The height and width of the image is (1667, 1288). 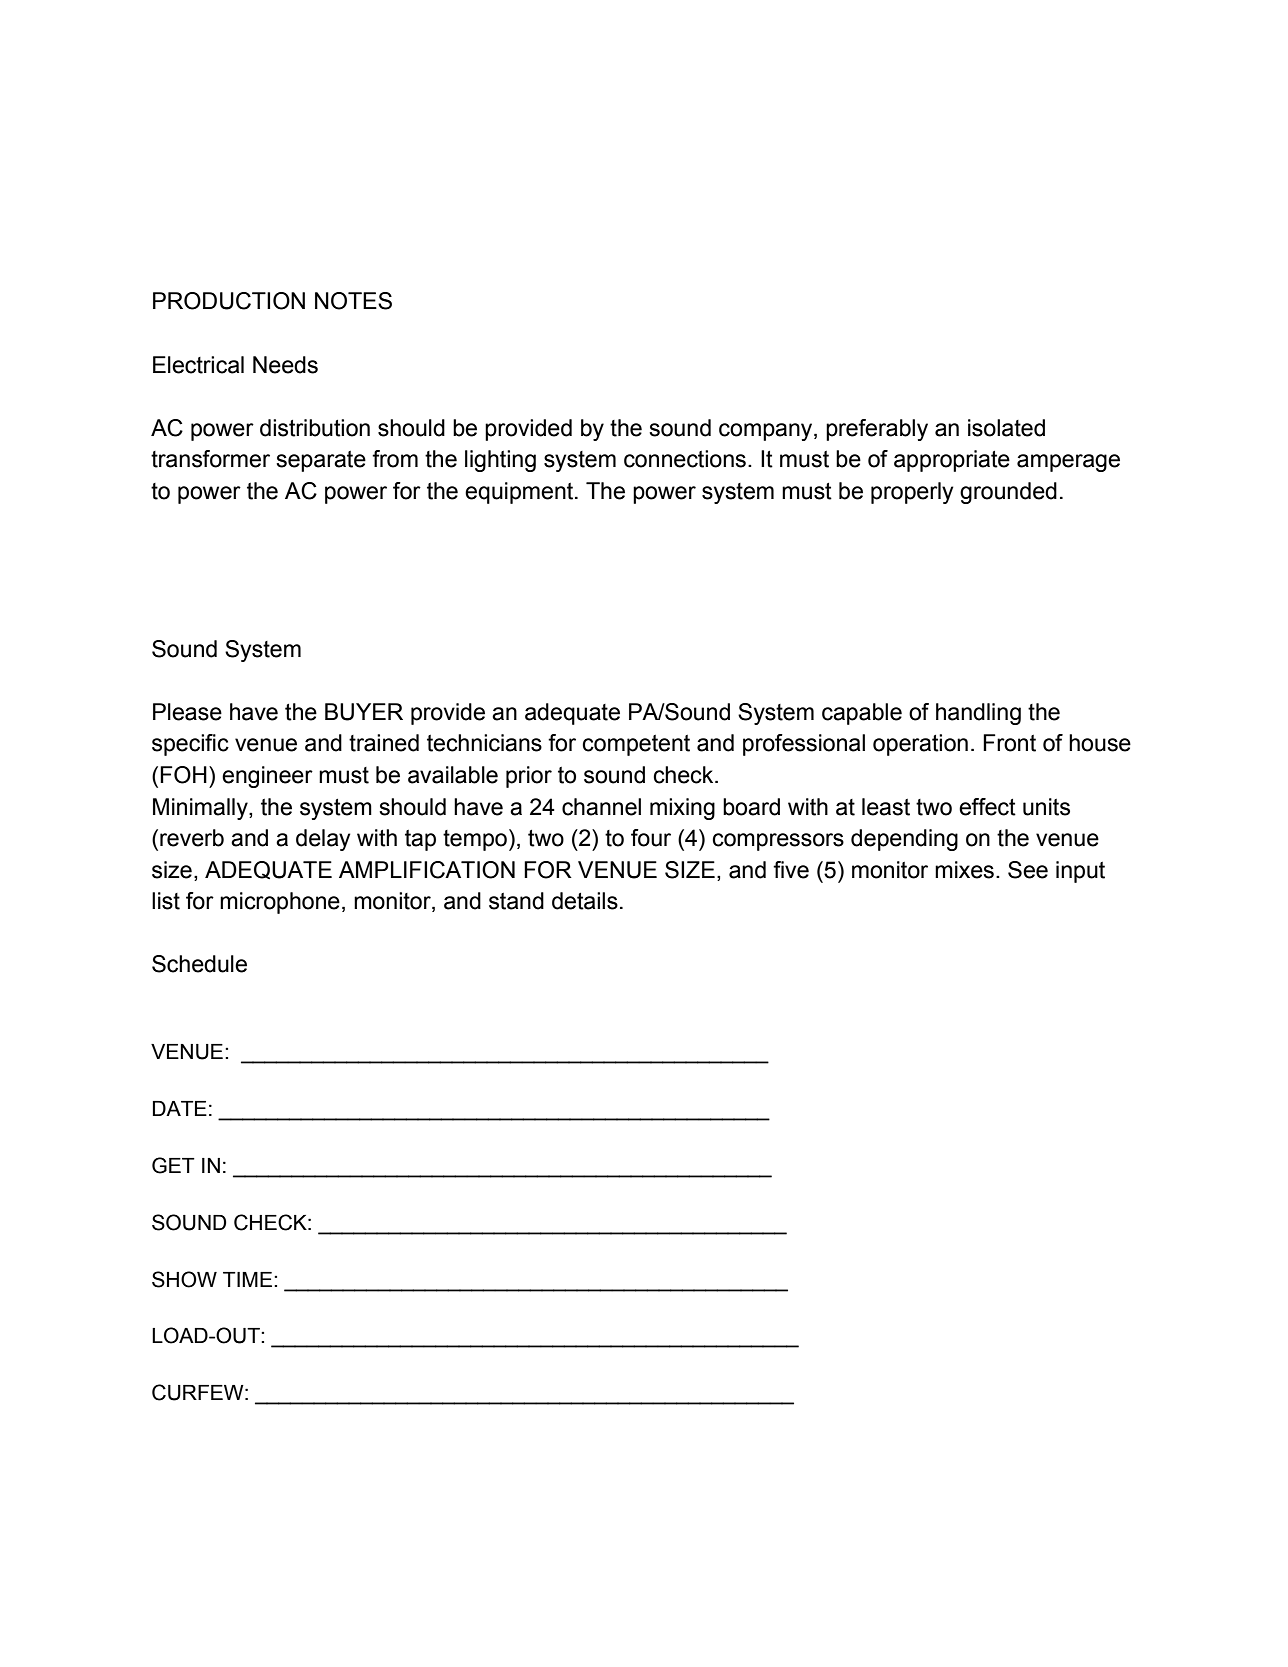 What do you see at coordinates (585, 901) in the image?
I see `details` at bounding box center [585, 901].
